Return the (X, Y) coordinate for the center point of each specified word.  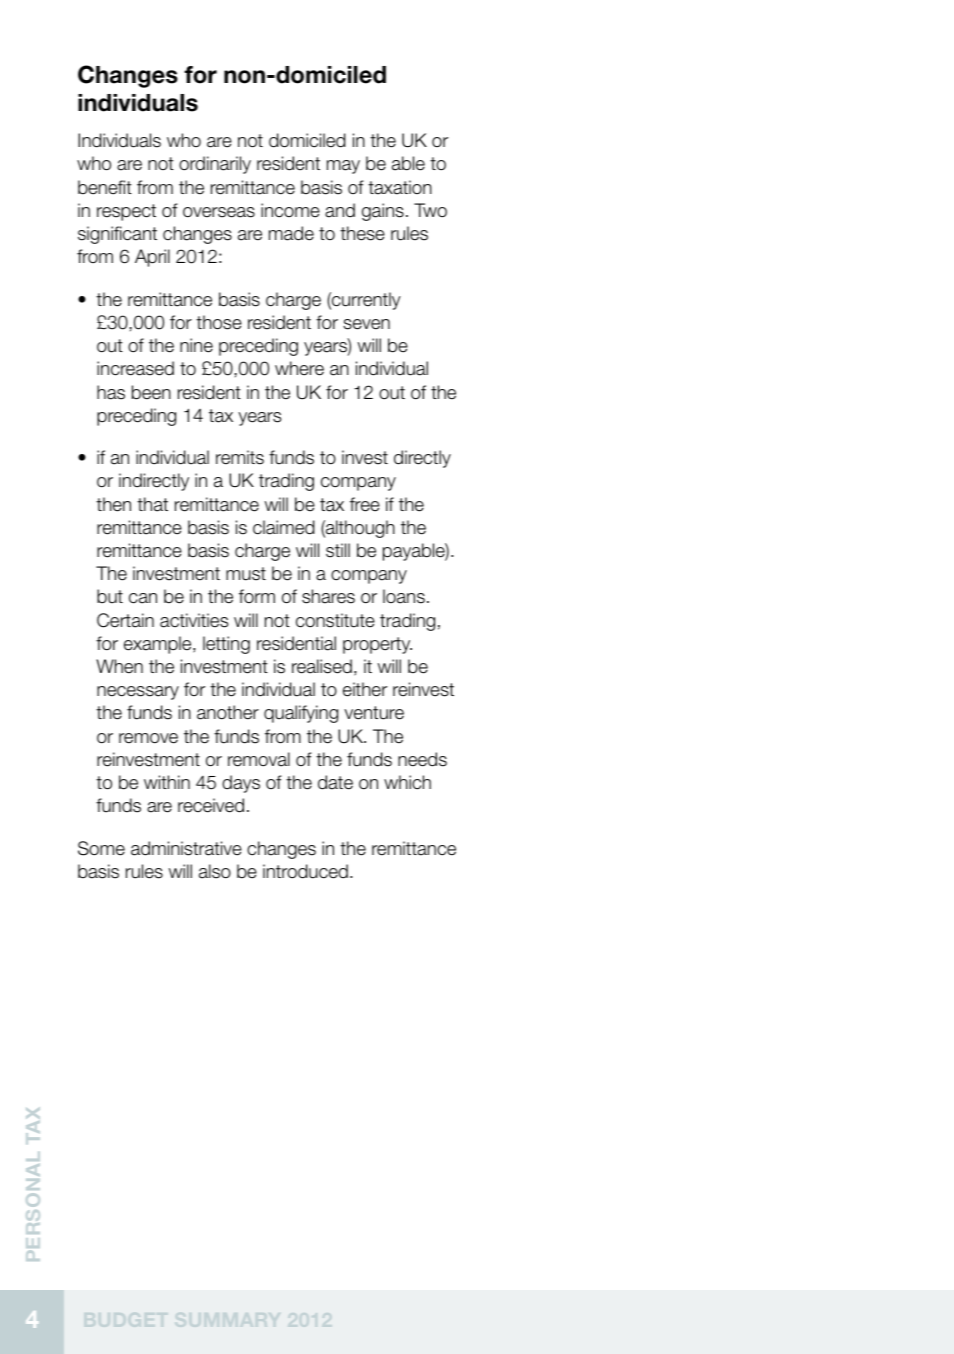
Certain (125, 620)
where (299, 368)
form (257, 596)
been (151, 392)
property (377, 645)
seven (366, 324)
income (290, 210)
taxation (400, 187)
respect (126, 212)
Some (101, 848)
